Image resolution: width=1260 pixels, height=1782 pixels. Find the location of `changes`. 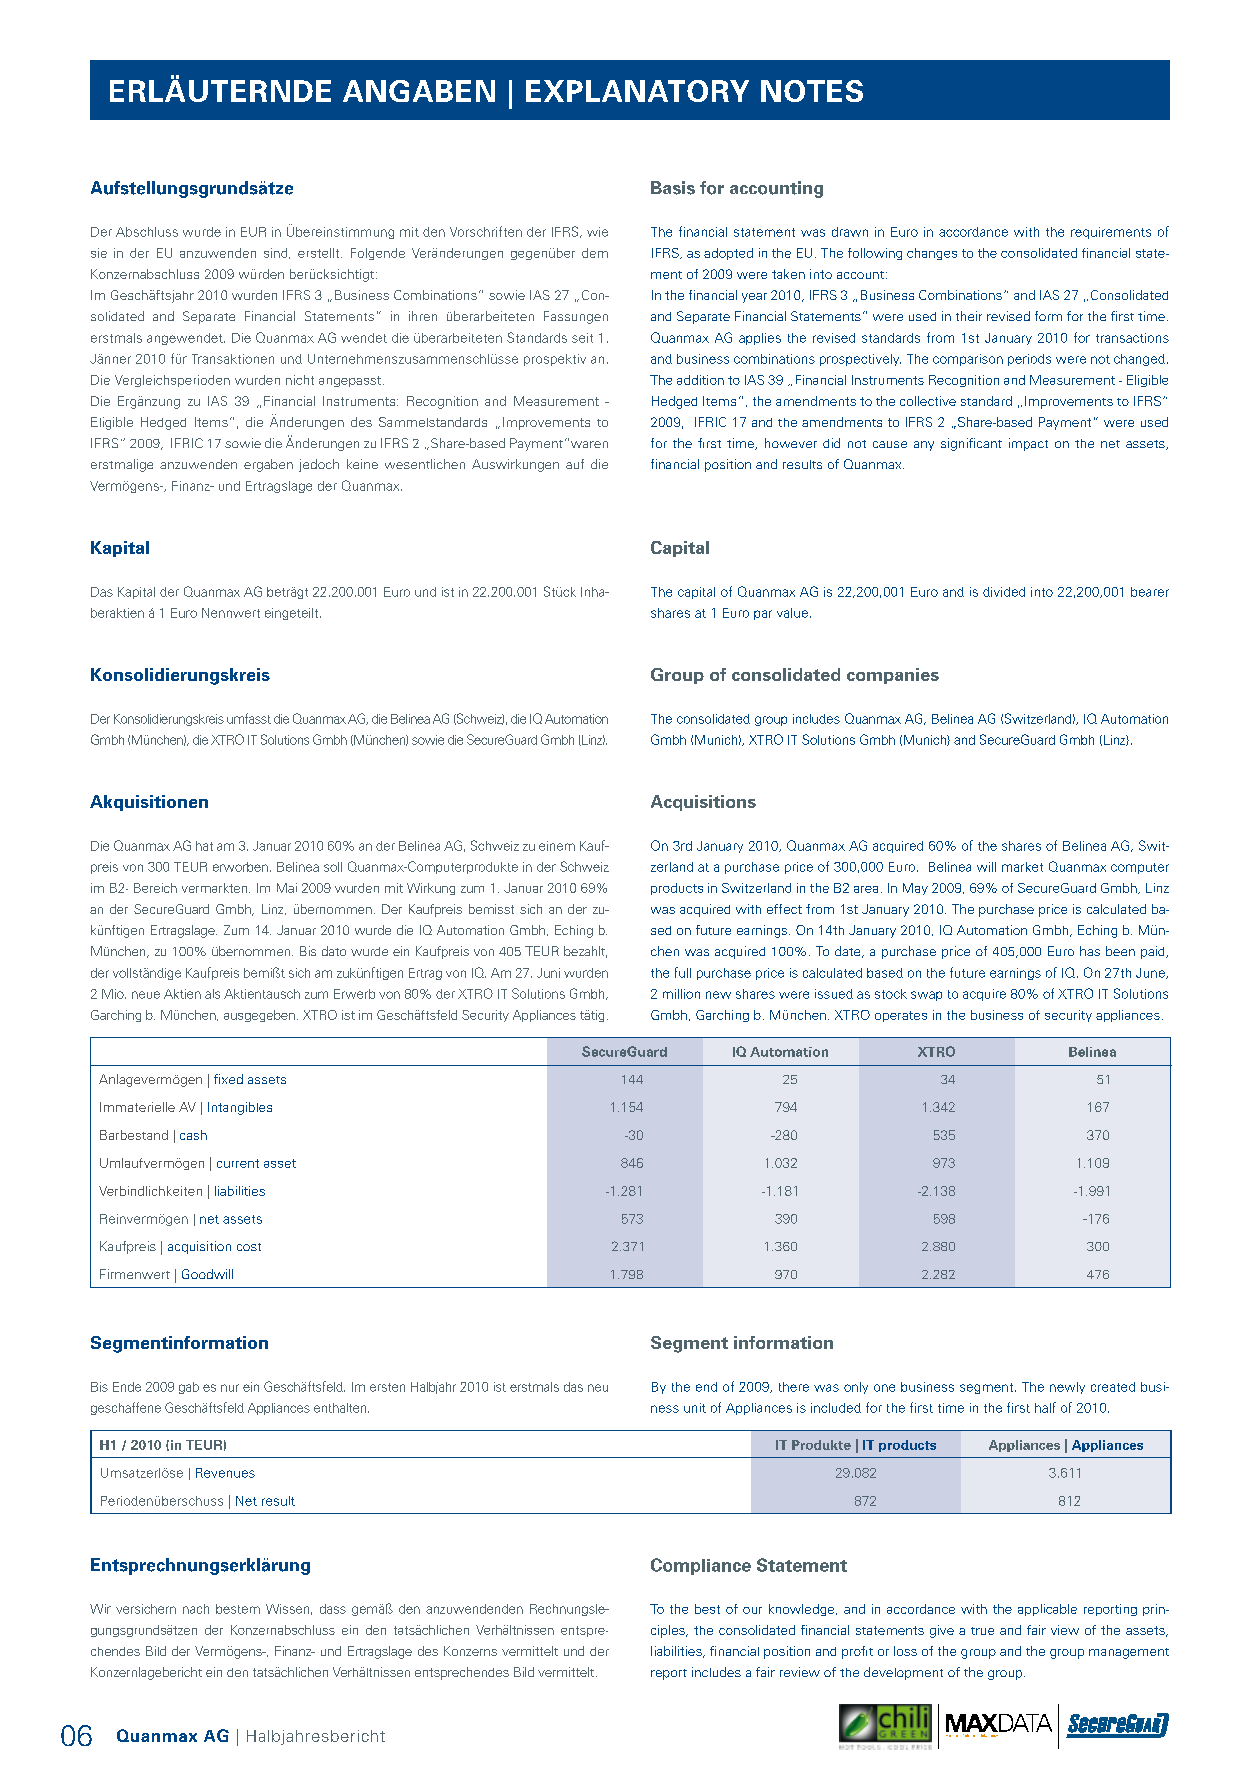

changes is located at coordinates (932, 254).
